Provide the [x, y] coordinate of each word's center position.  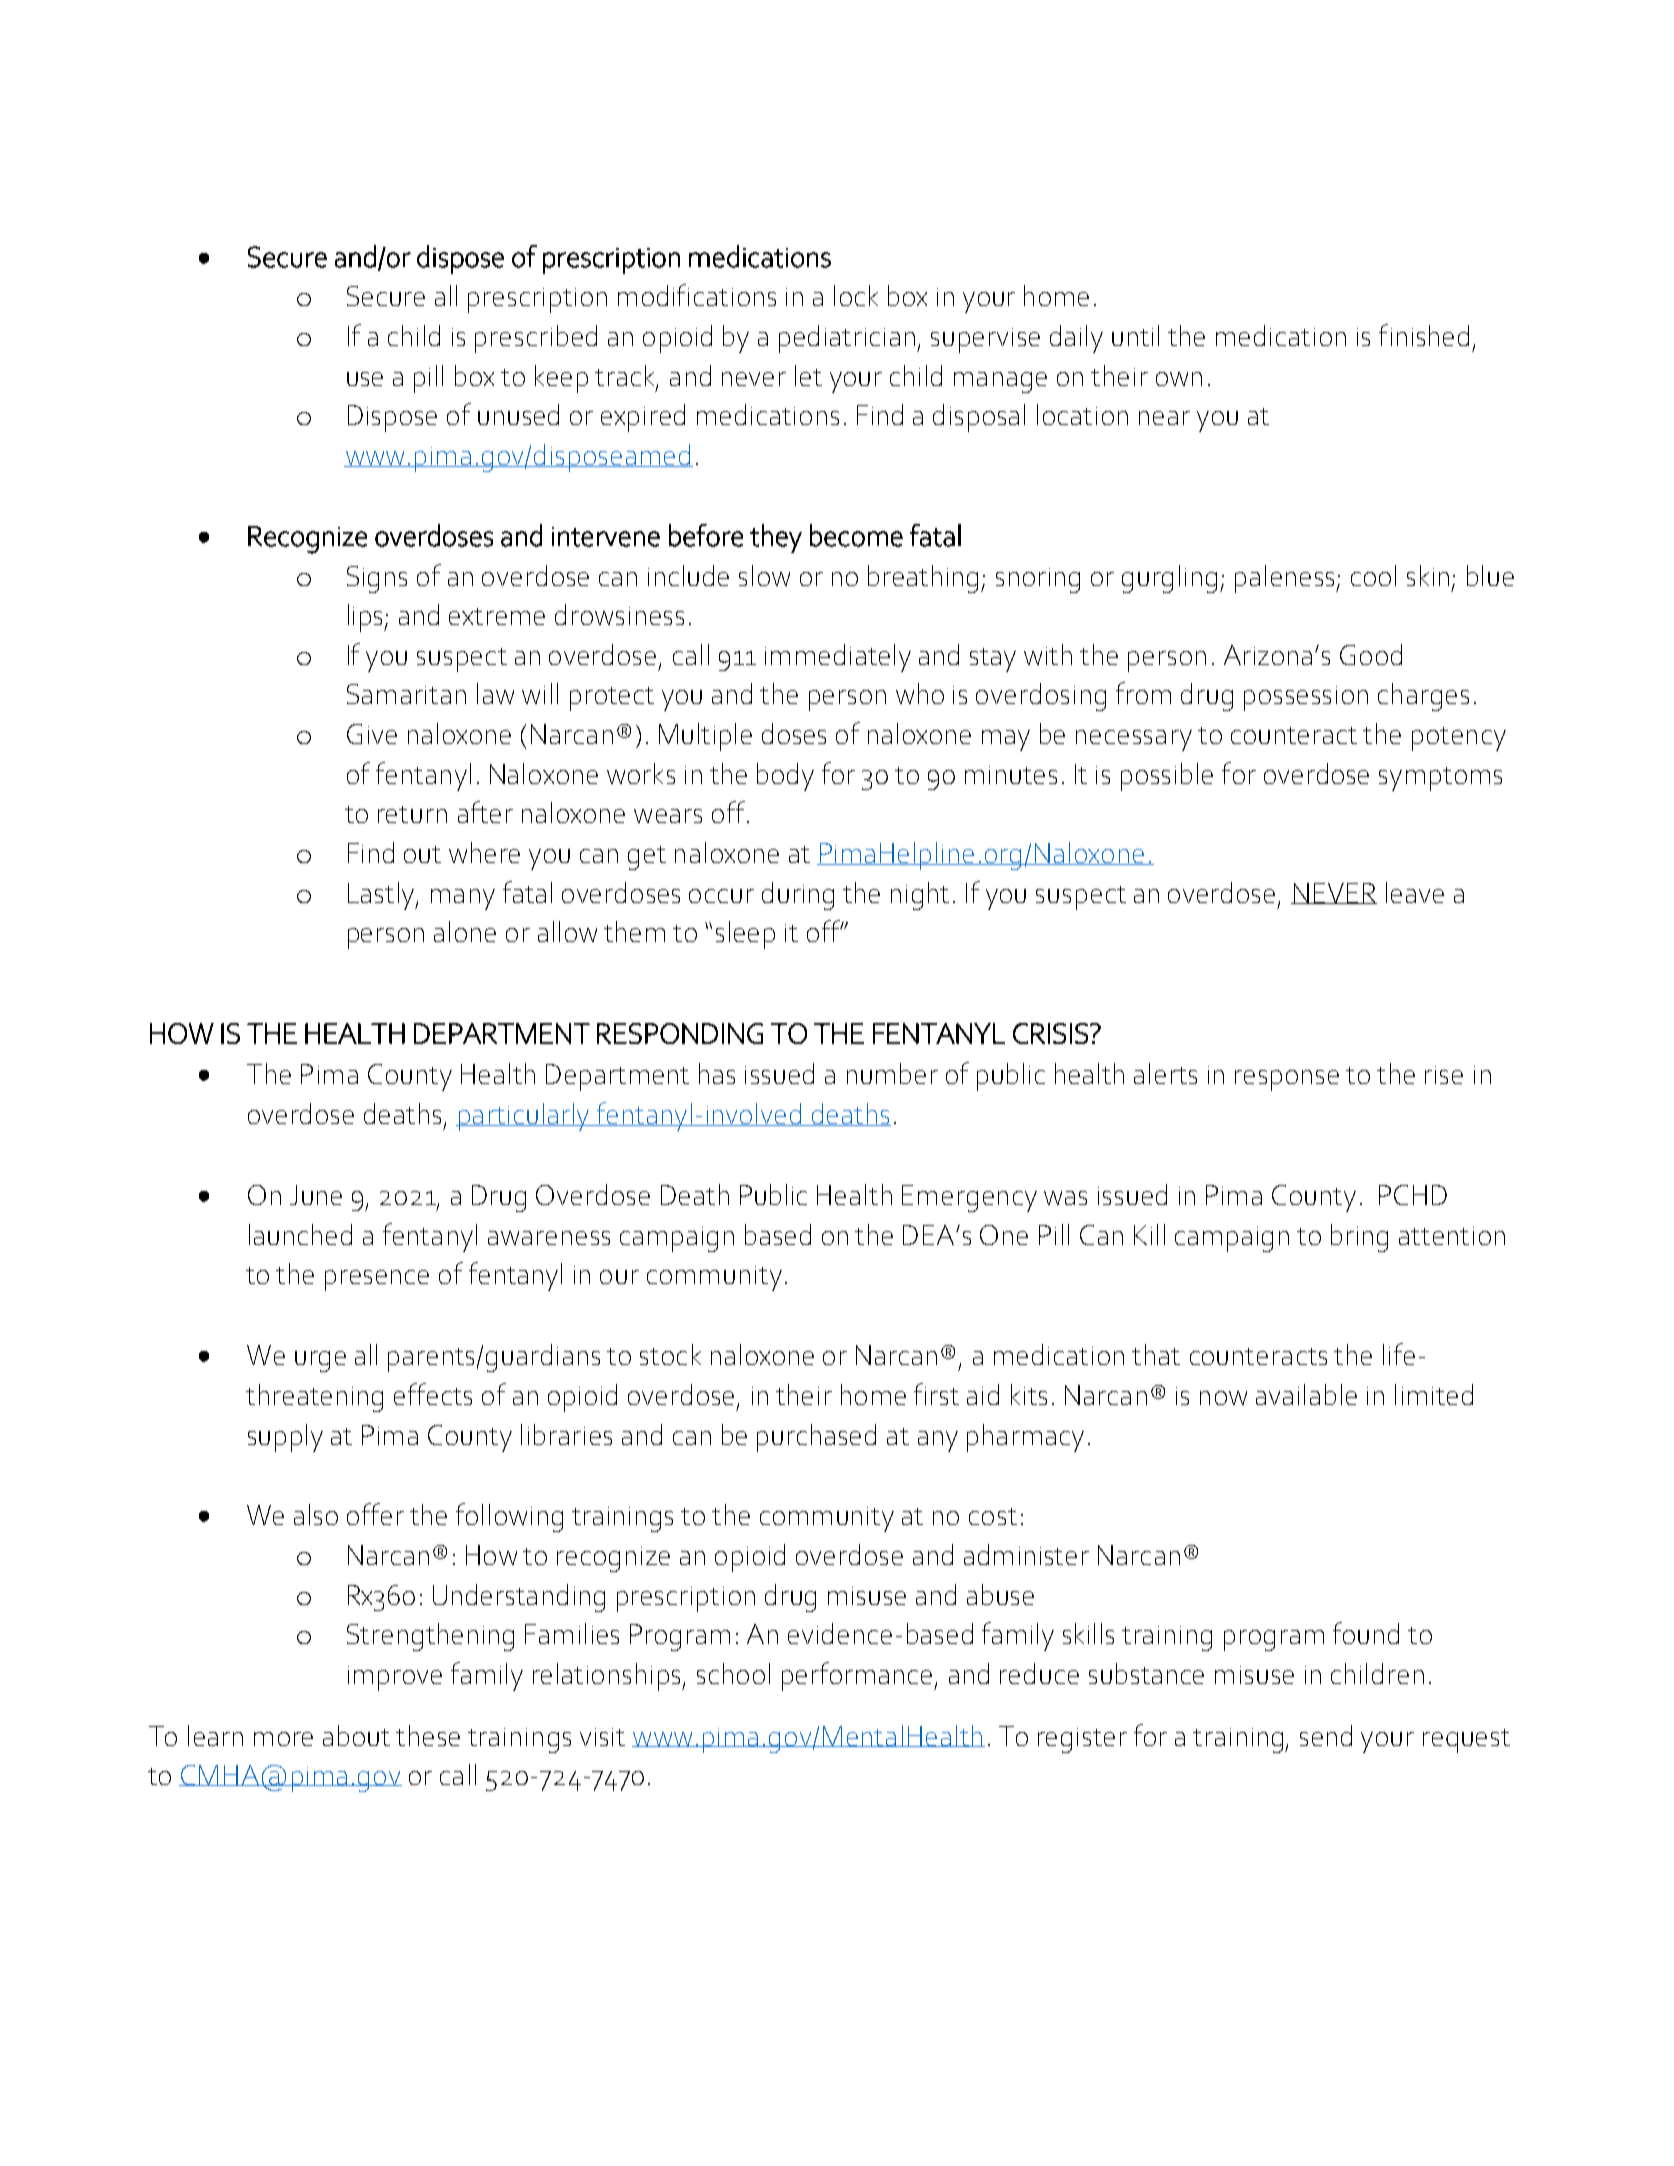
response [1287, 1080]
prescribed [536, 339]
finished [1424, 335]
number [892, 1073]
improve [395, 1678]
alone [465, 931]
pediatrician [848, 339]
